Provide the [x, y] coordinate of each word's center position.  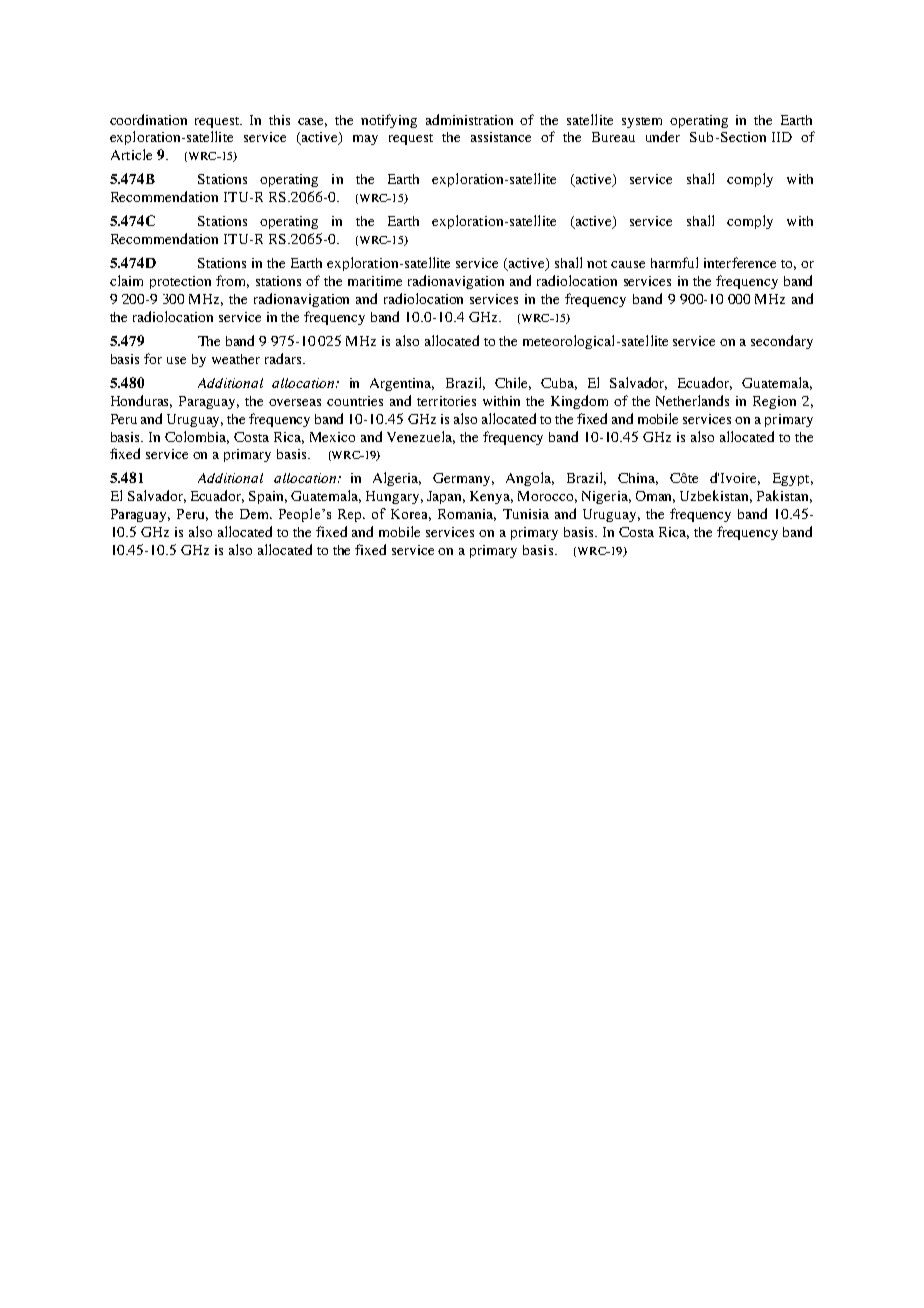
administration [469, 119]
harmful [674, 262]
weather [236, 359]
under [663, 136]
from [232, 281]
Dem [256, 514]
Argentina [402, 384]
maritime [375, 281]
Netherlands [692, 400]
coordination [148, 119]
